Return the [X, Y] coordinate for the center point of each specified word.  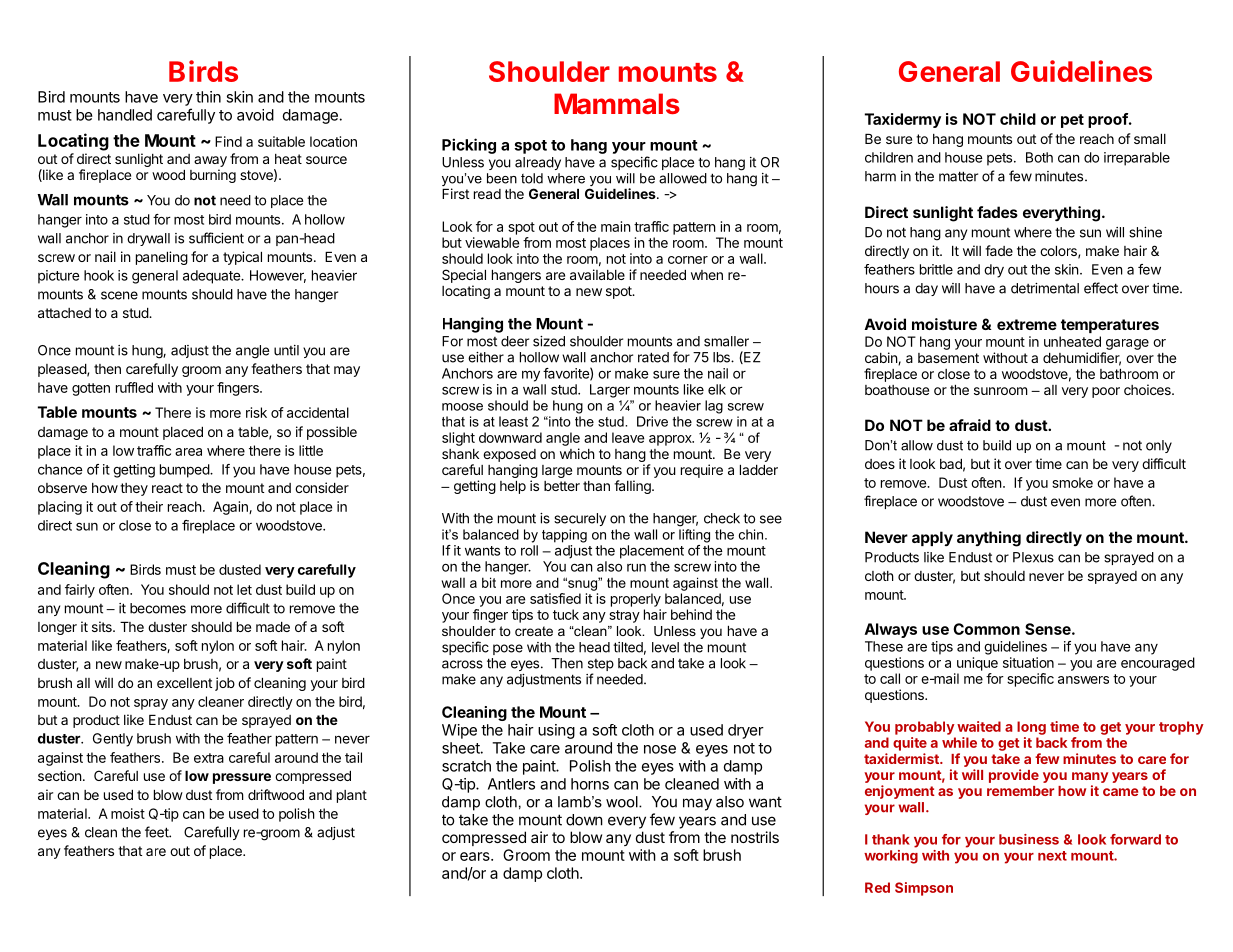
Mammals [617, 103]
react [167, 488]
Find [228, 141]
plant [352, 796]
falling [633, 487]
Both [1039, 157]
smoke [1072, 482]
